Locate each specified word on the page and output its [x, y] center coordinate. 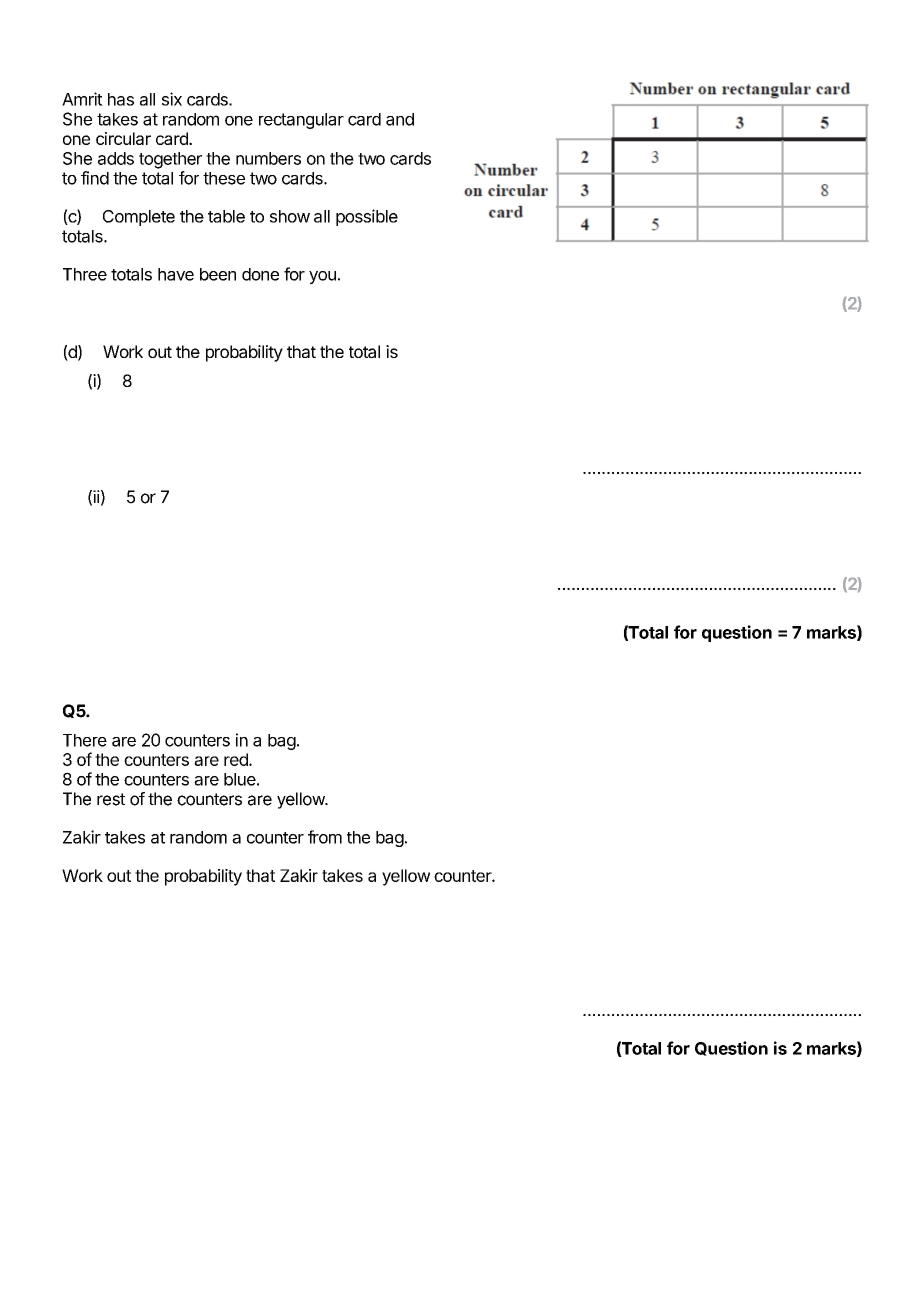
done [260, 274]
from [325, 837]
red [237, 759]
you [322, 277]
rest [111, 799]
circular [123, 138]
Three [85, 274]
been [218, 274]
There [85, 740]
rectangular [301, 121]
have [176, 274]
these [224, 178]
